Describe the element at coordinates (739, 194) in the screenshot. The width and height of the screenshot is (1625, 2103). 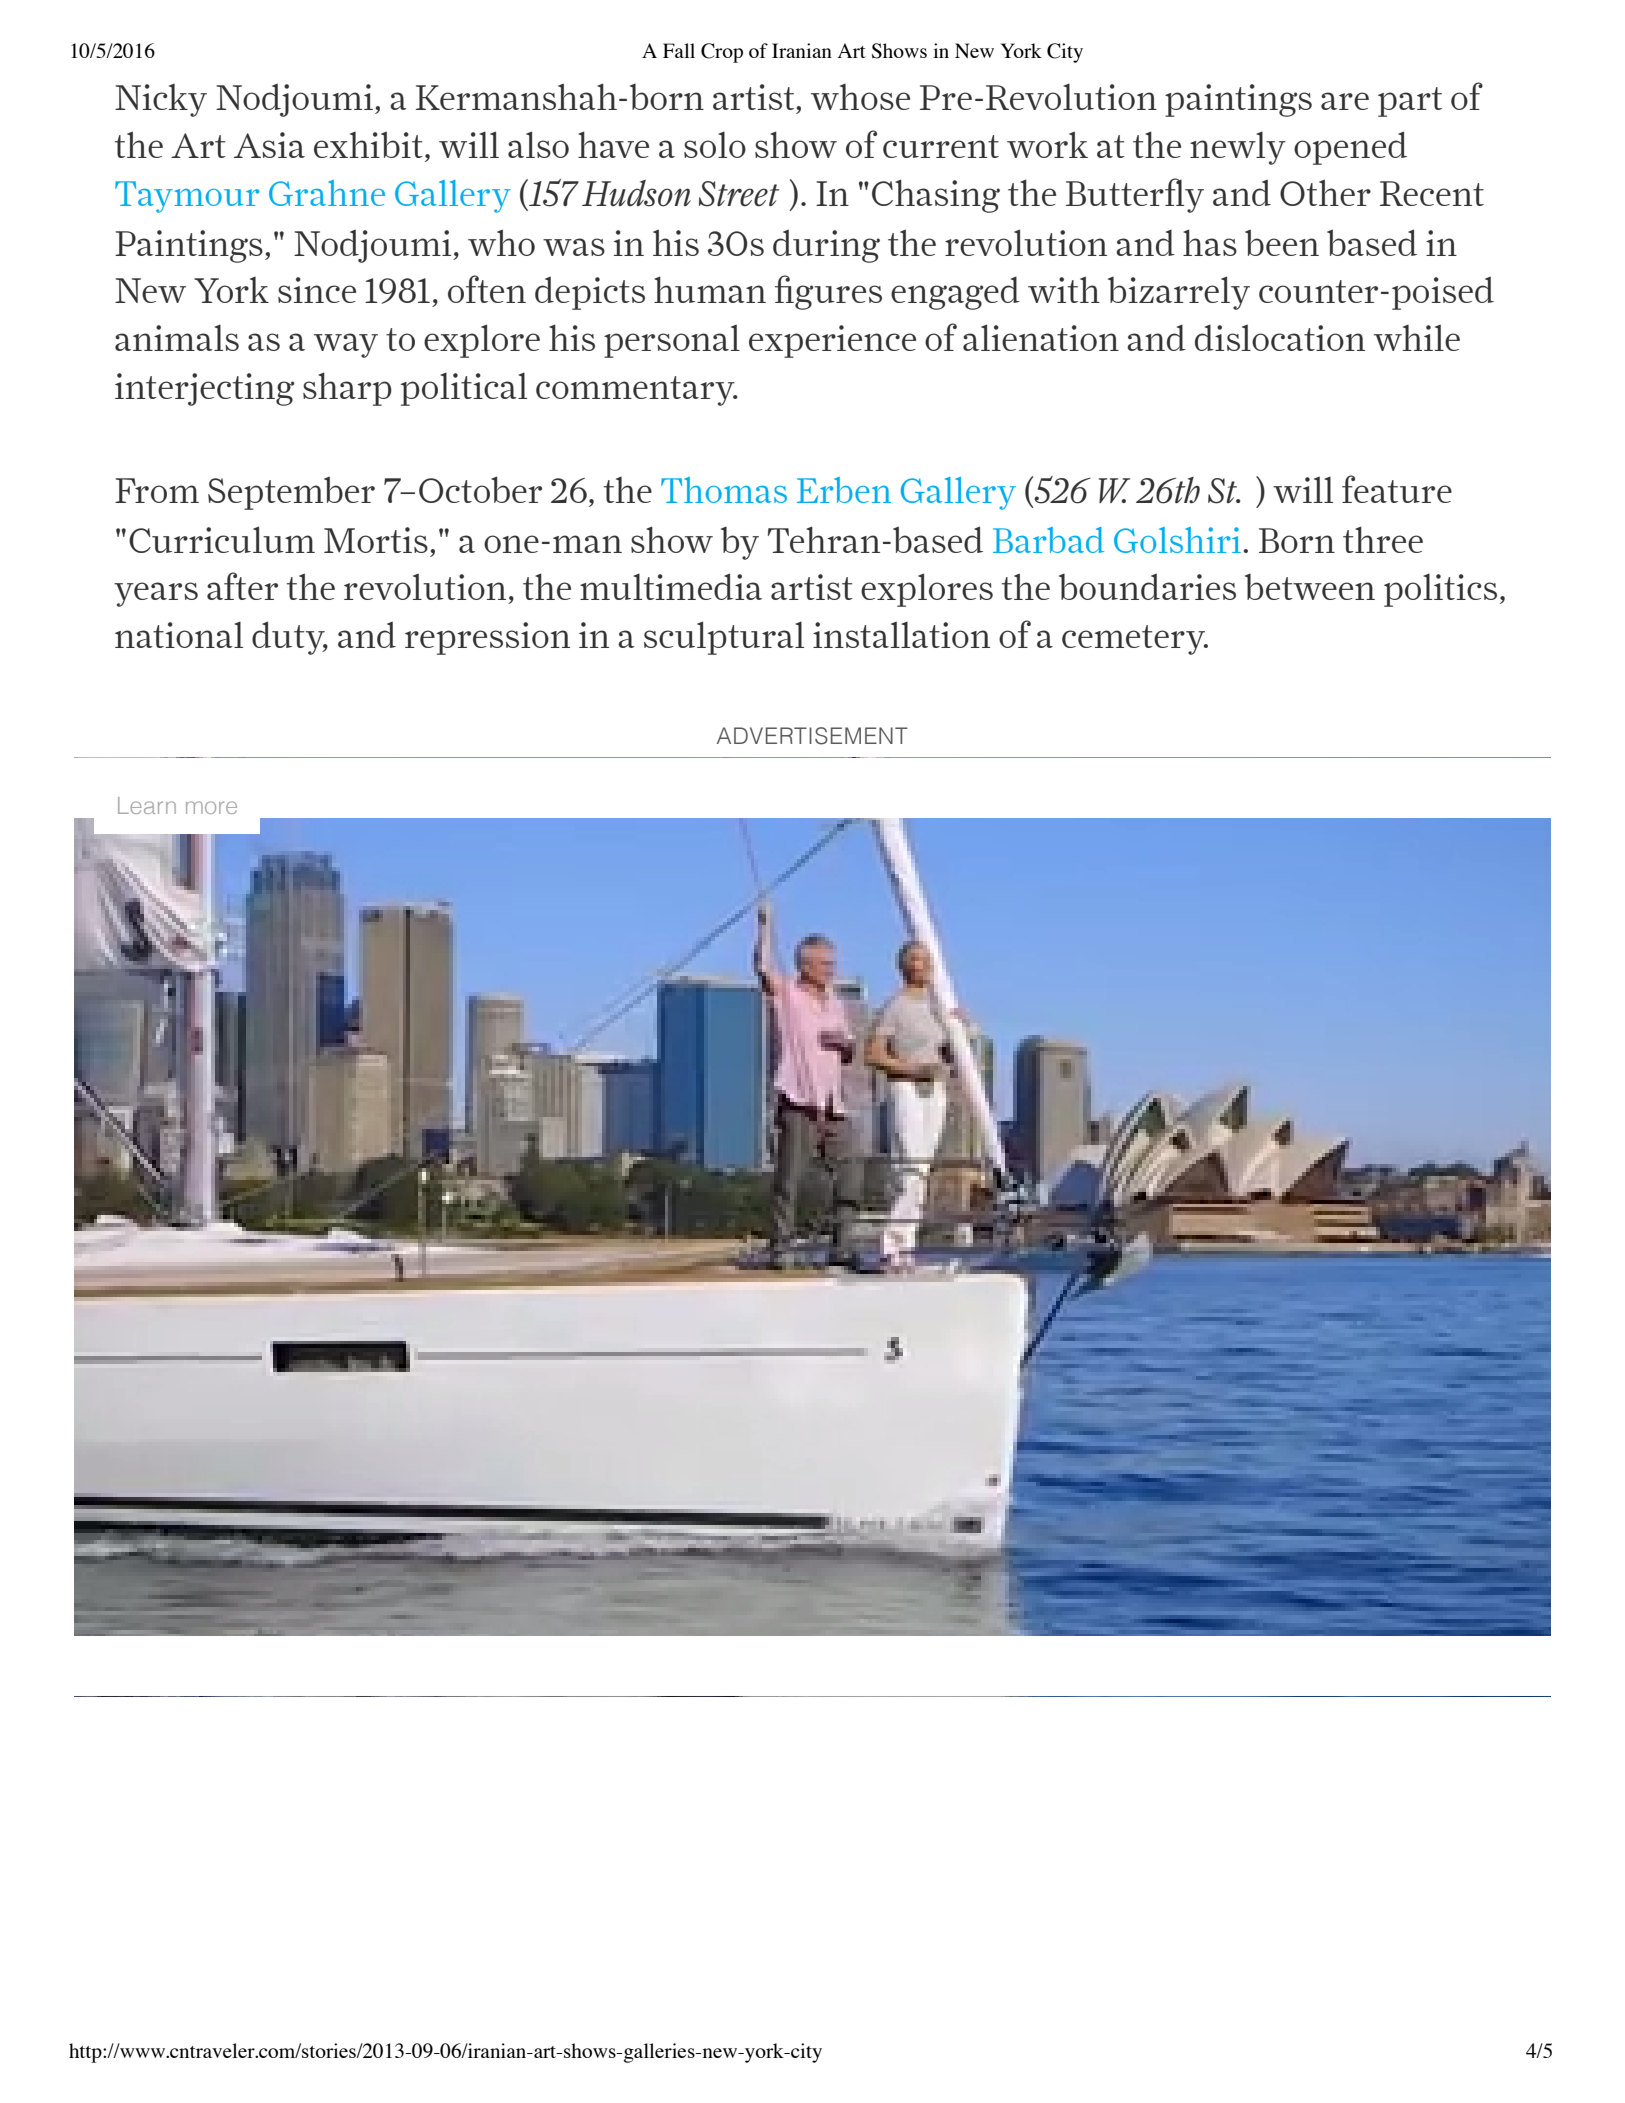
I see `Street` at that location.
